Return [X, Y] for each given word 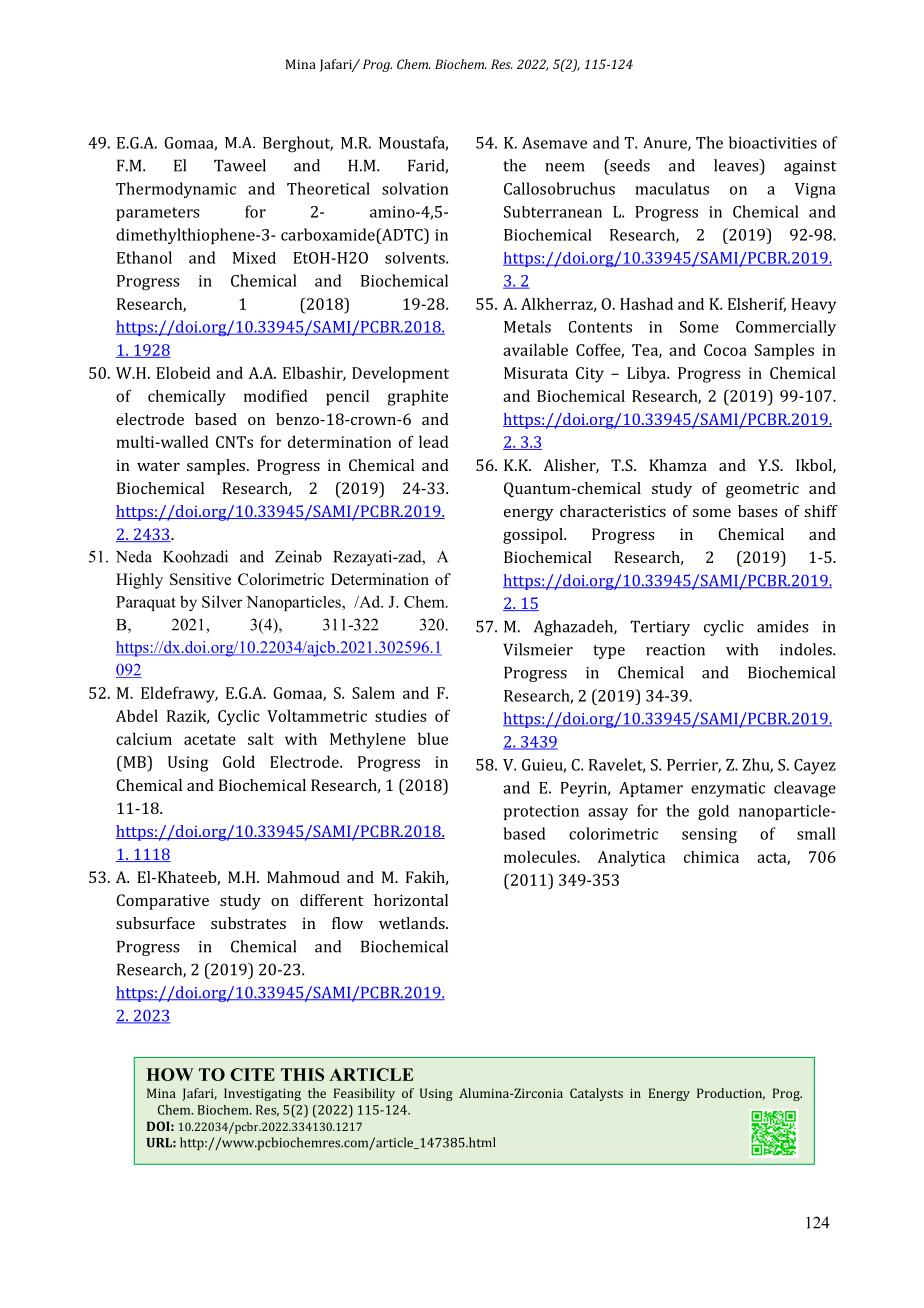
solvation [415, 188]
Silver [222, 601]
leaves [737, 165]
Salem [373, 692]
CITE [252, 1074]
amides [782, 626]
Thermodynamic [176, 190]
